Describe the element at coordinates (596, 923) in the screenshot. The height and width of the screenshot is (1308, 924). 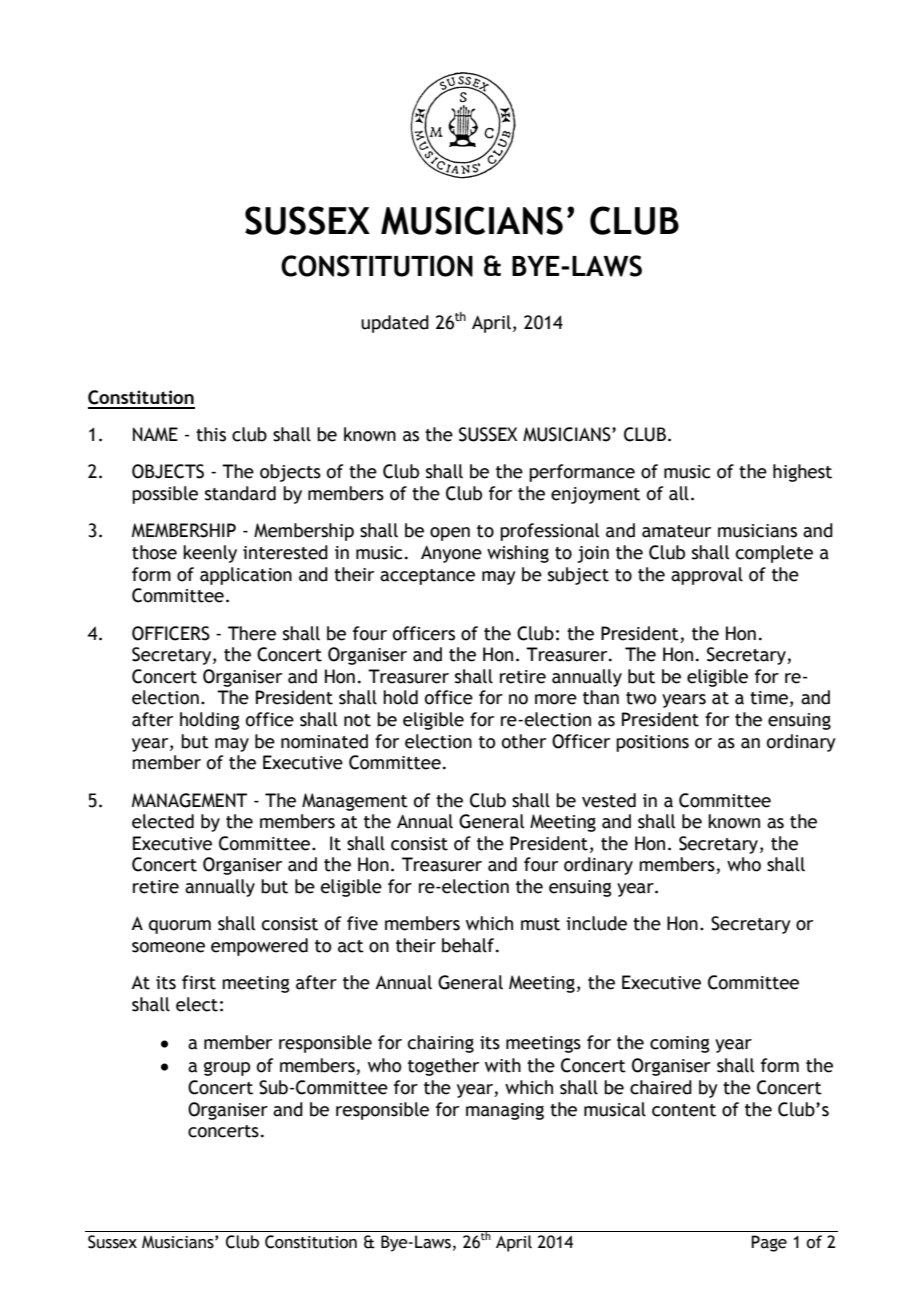
I see `include` at that location.
